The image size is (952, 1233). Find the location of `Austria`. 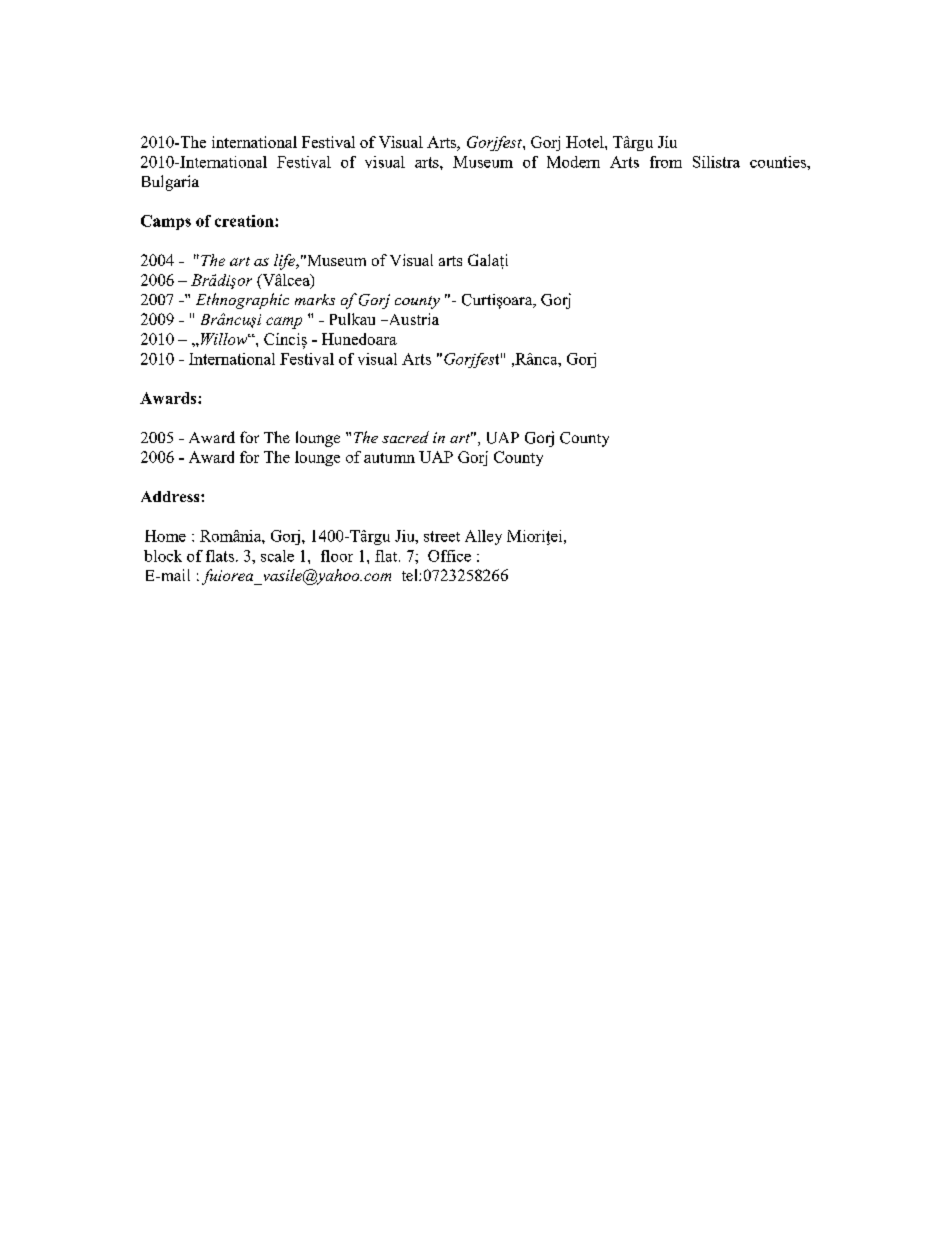

Austria is located at coordinates (412, 319).
